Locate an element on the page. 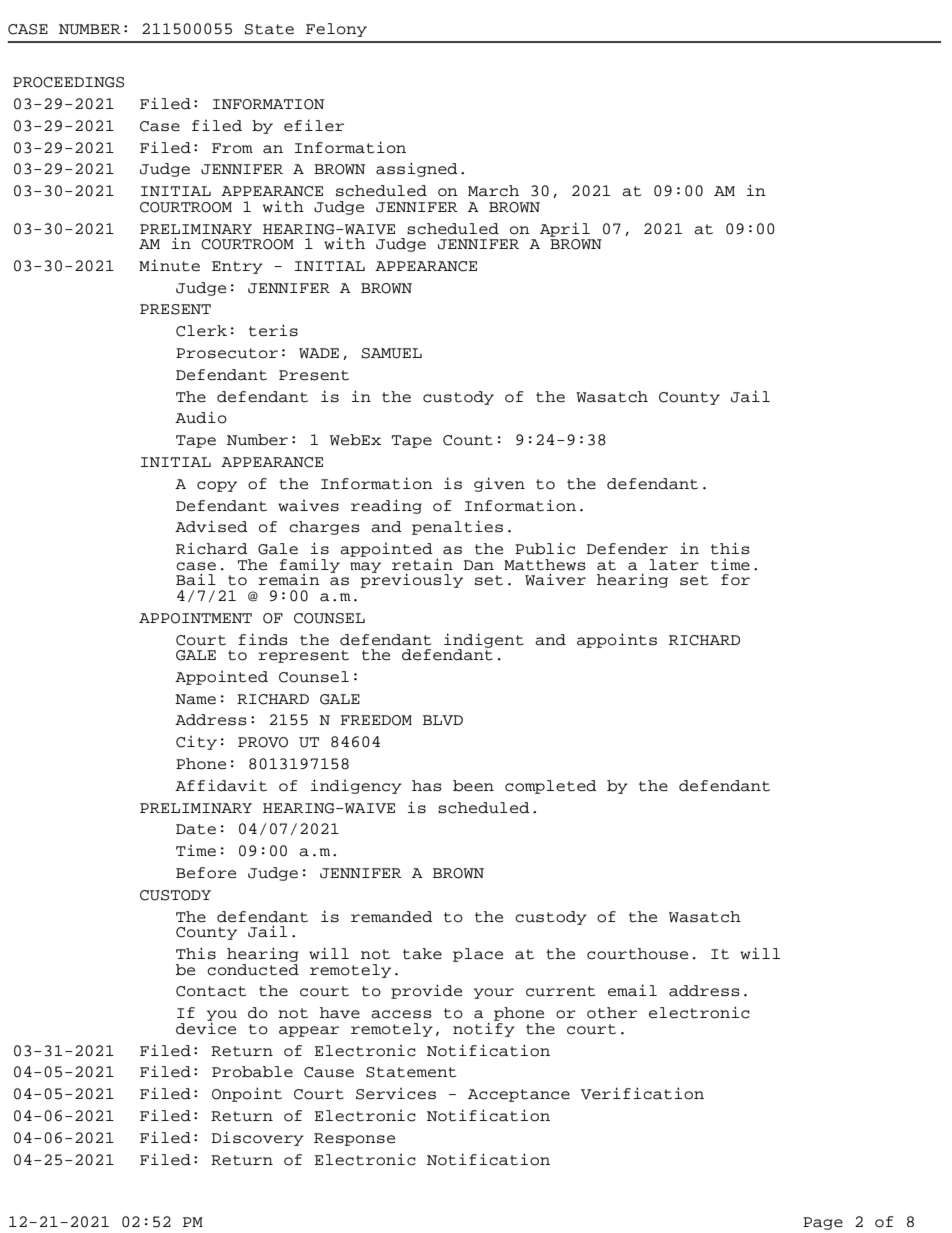 The height and width of the page is (1233, 952). Felony is located at coordinates (336, 30).
